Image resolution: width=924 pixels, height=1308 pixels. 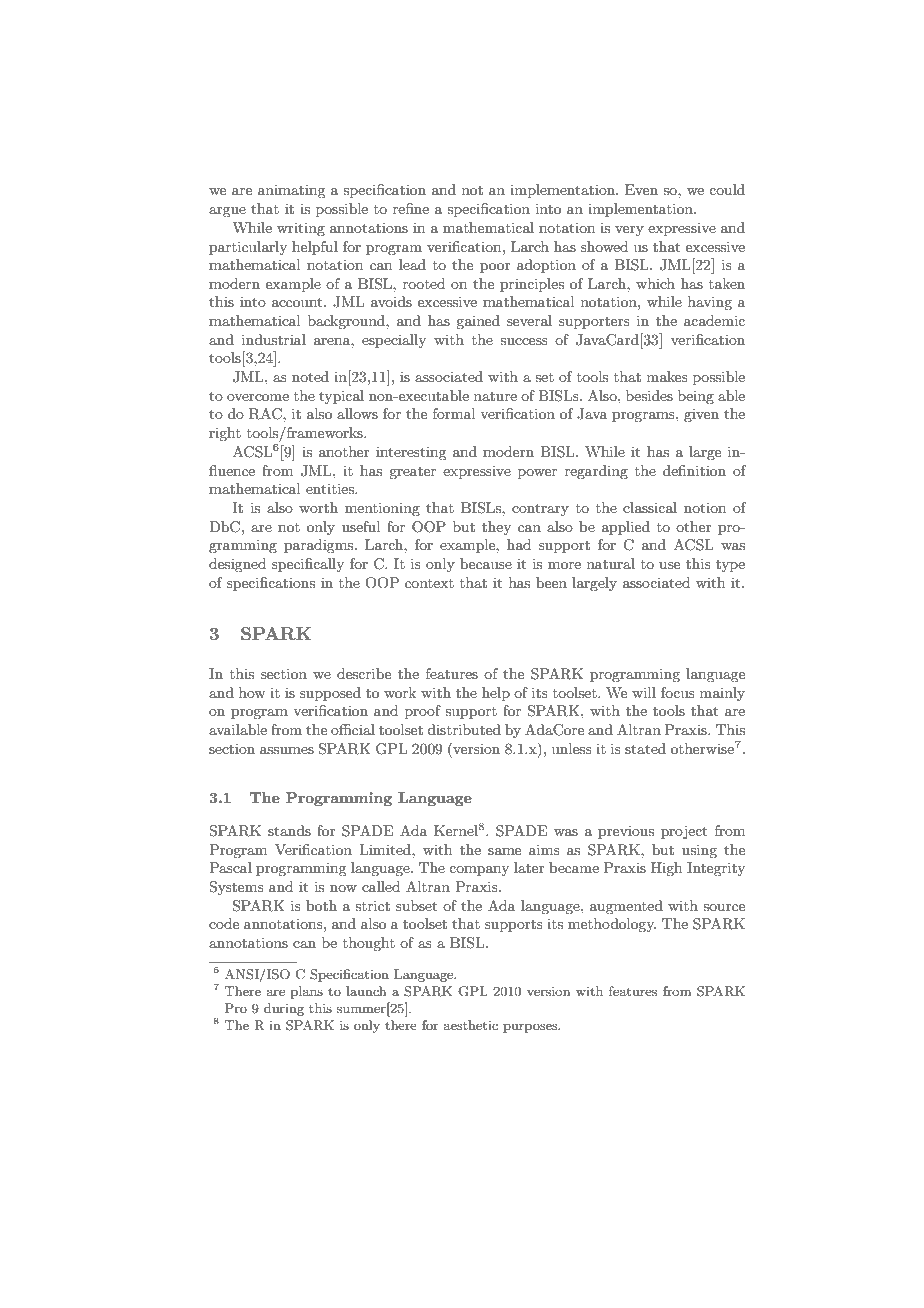 I want to click on specifically, so click(x=308, y=565).
